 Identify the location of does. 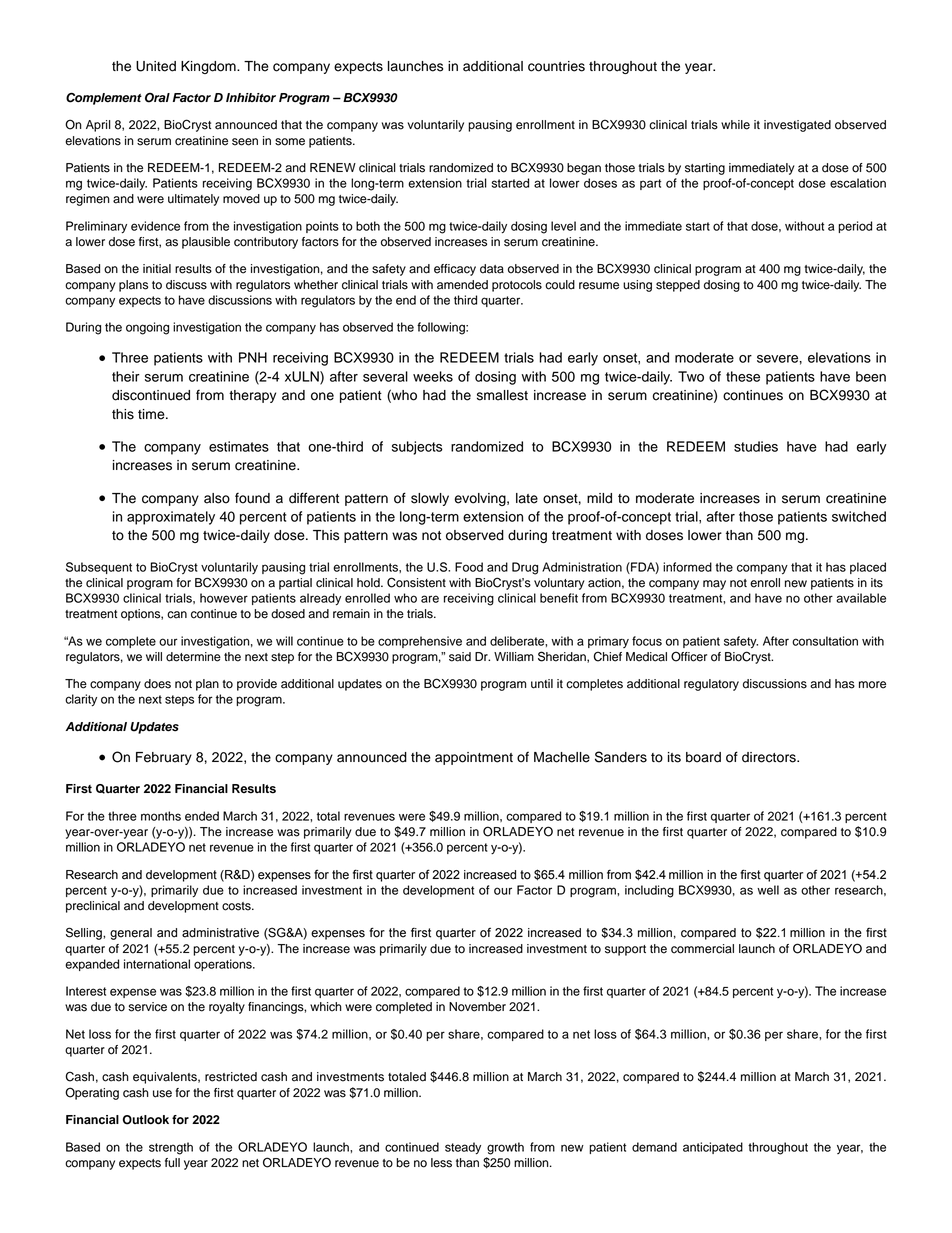
(157, 684).
